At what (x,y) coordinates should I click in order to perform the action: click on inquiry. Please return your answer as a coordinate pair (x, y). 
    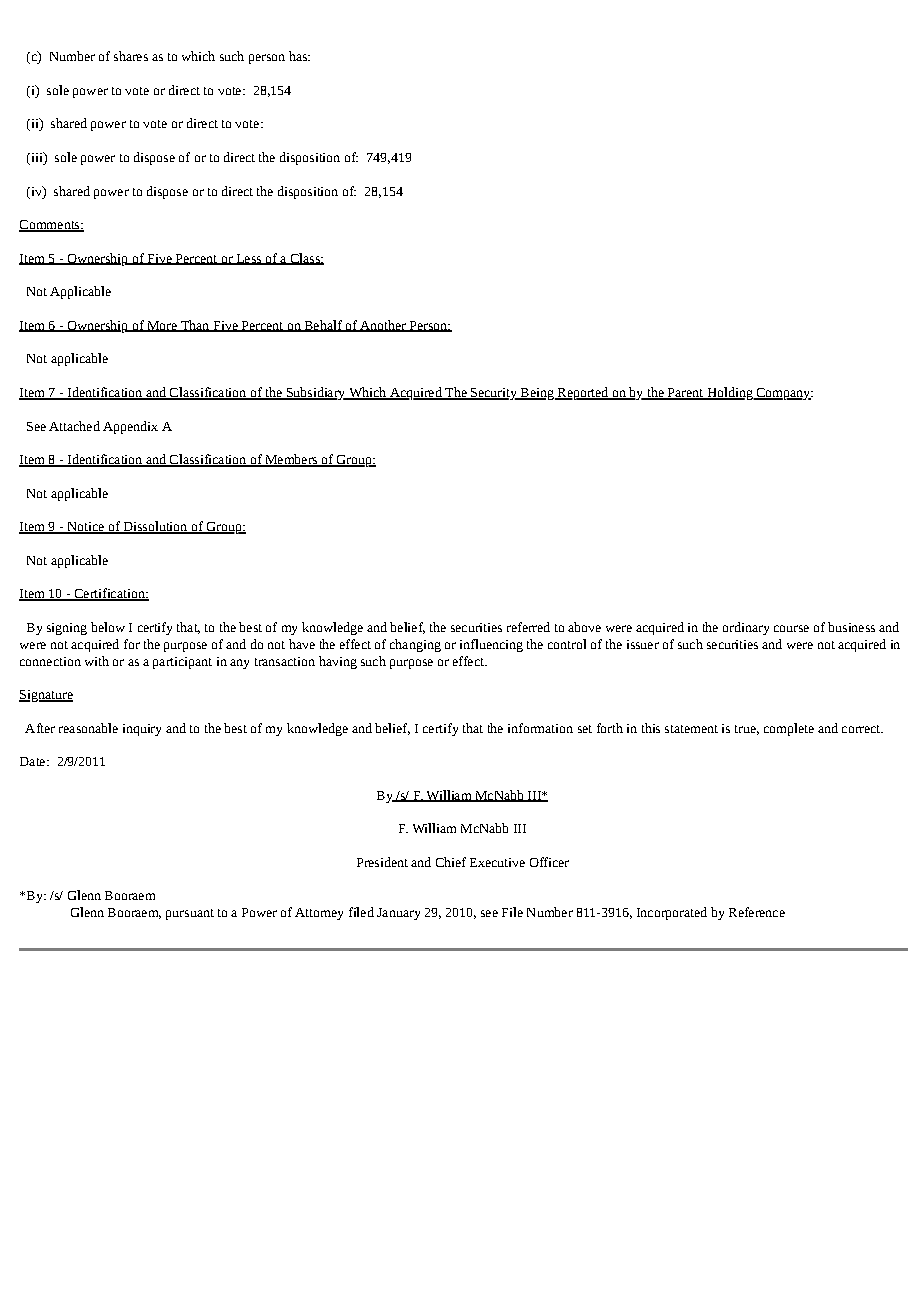
    Looking at the image, I should click on (142, 730).
